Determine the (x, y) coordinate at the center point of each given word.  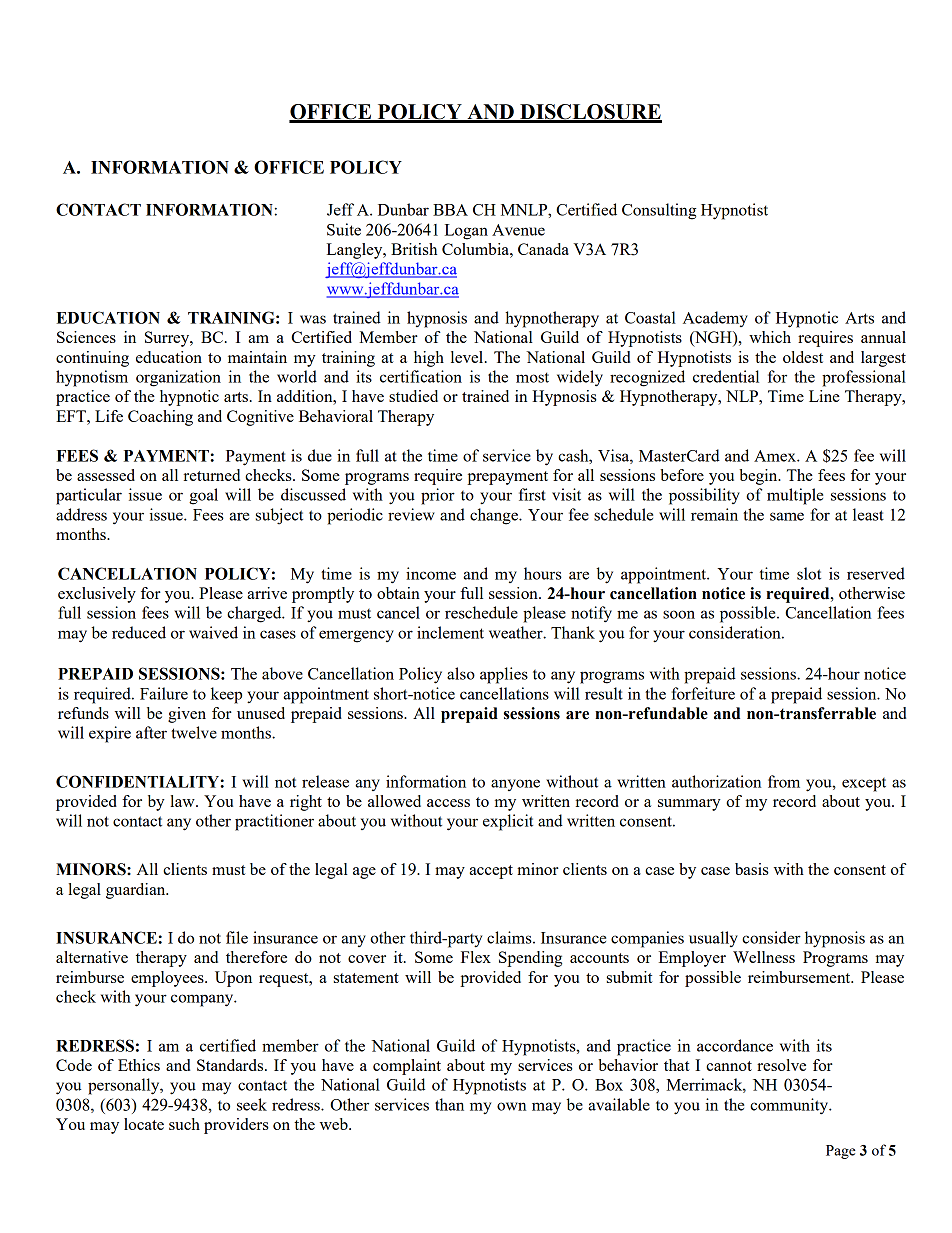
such (184, 1124)
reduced (139, 632)
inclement (450, 632)
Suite (344, 229)
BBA (450, 210)
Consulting (659, 211)
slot (809, 573)
